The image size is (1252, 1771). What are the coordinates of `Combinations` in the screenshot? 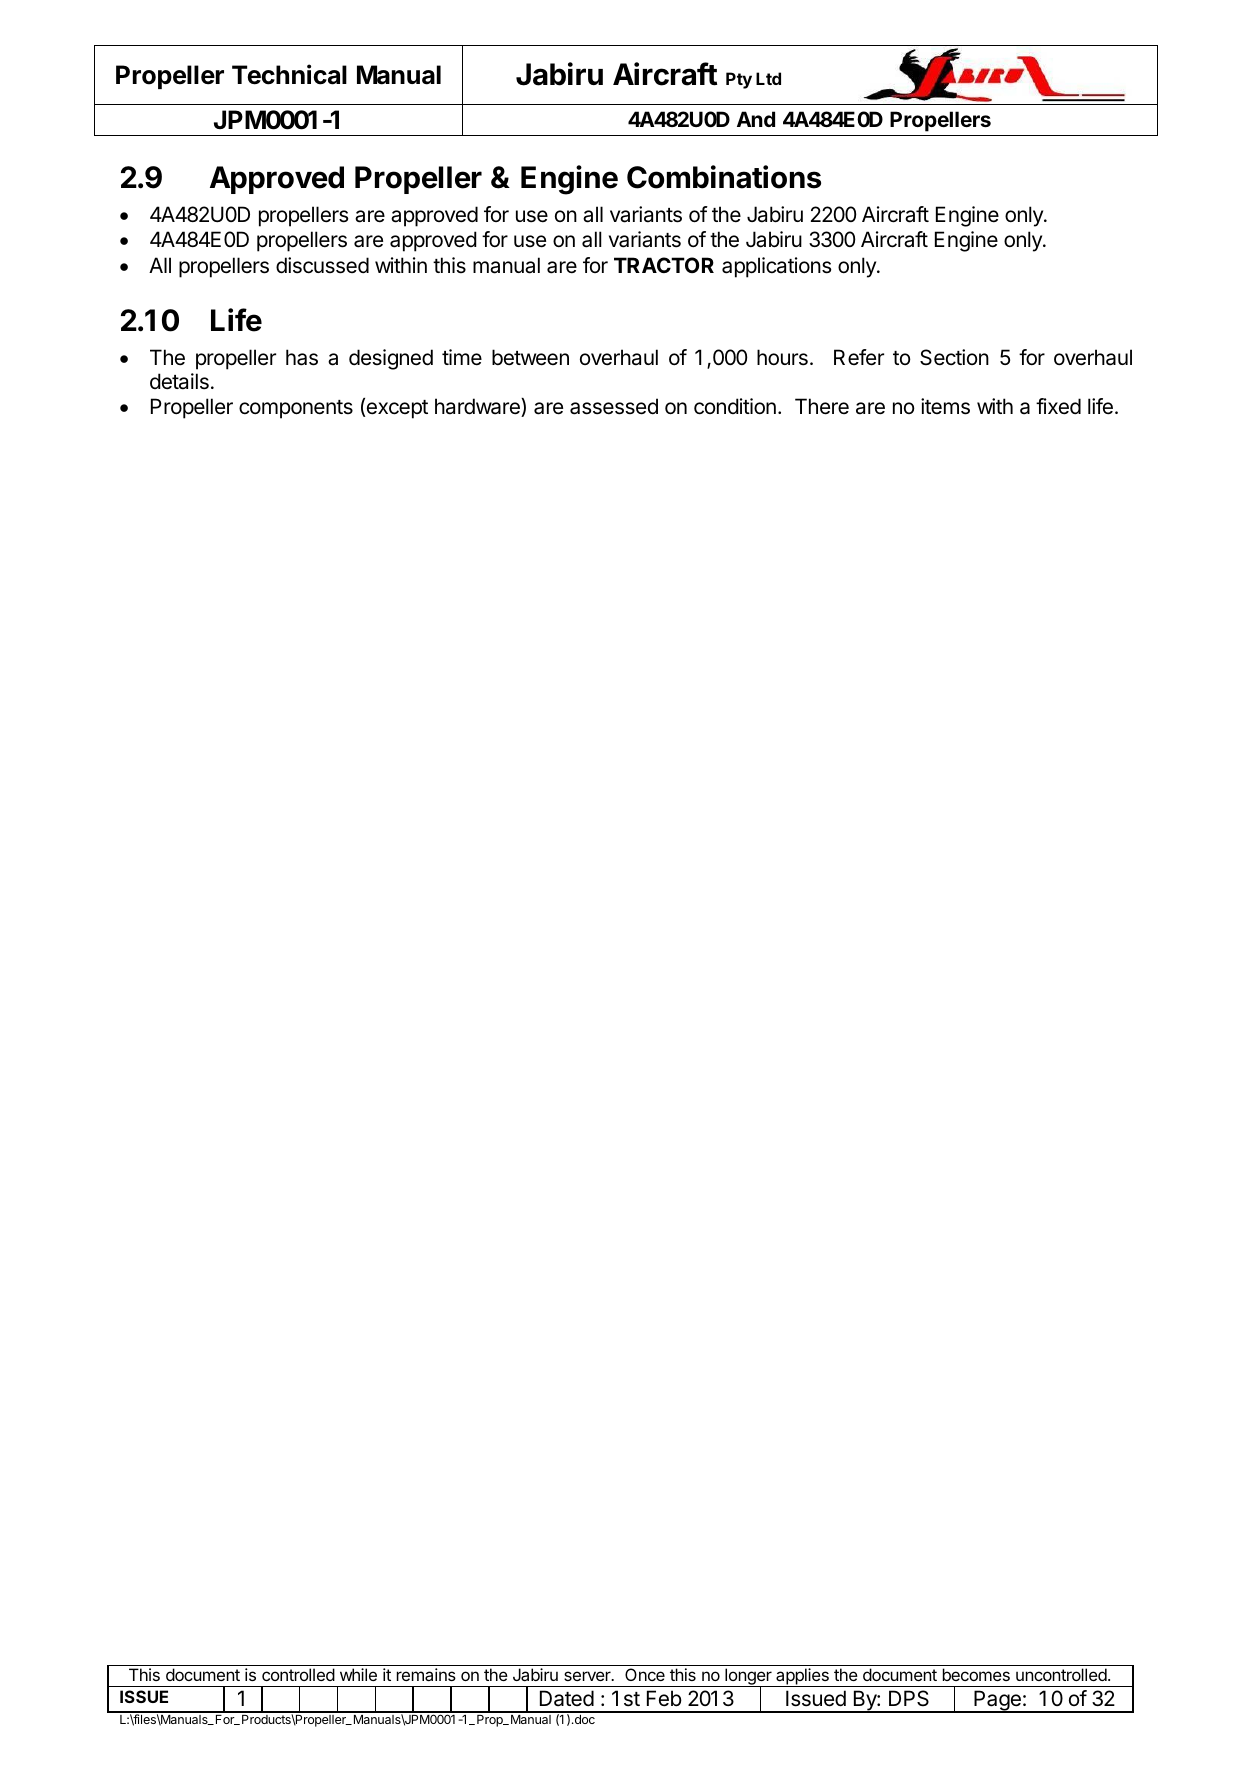 It's located at (724, 177).
